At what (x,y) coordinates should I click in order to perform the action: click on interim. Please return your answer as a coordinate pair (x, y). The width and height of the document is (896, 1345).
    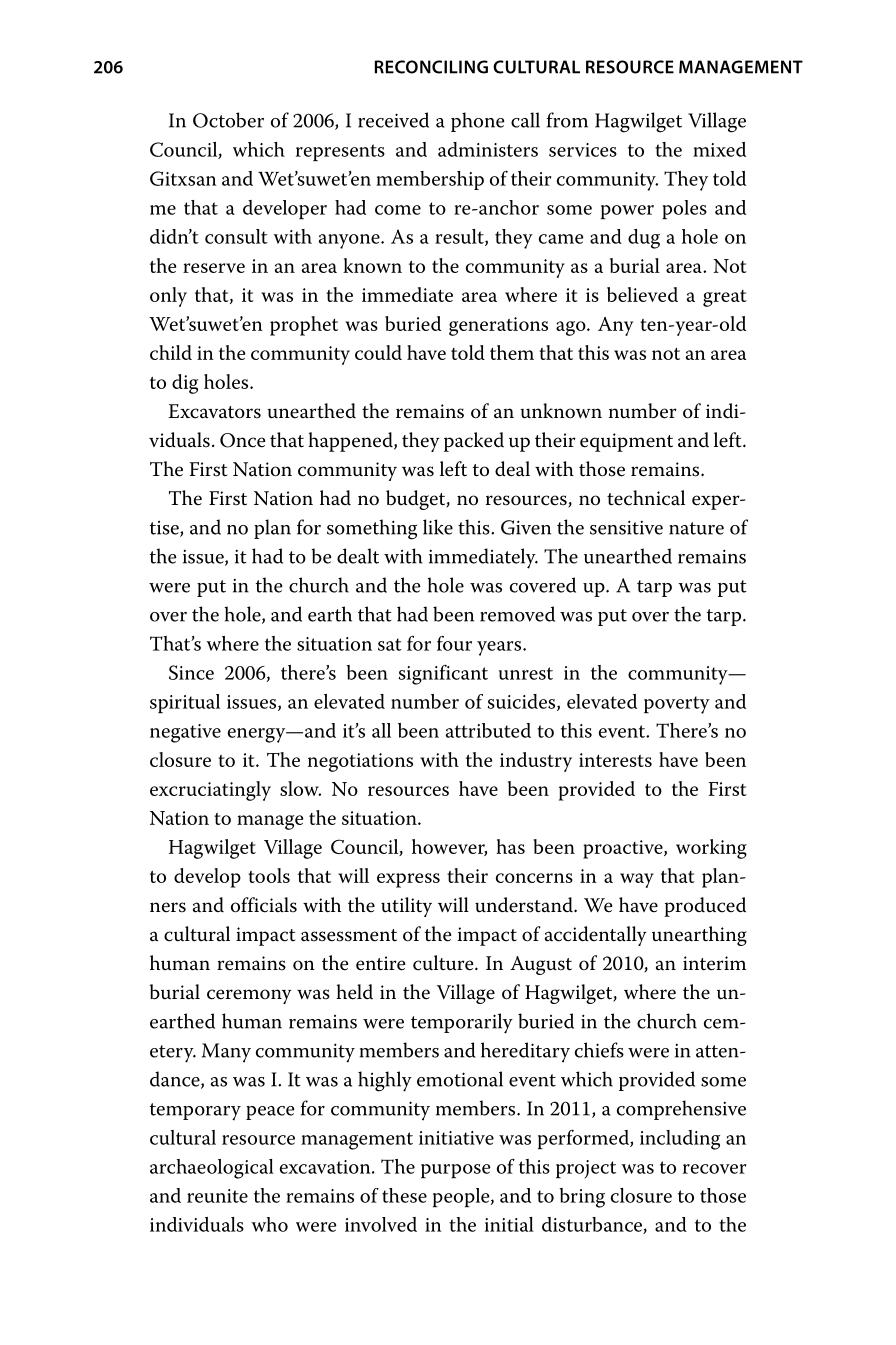
    Looking at the image, I should click on (714, 963).
